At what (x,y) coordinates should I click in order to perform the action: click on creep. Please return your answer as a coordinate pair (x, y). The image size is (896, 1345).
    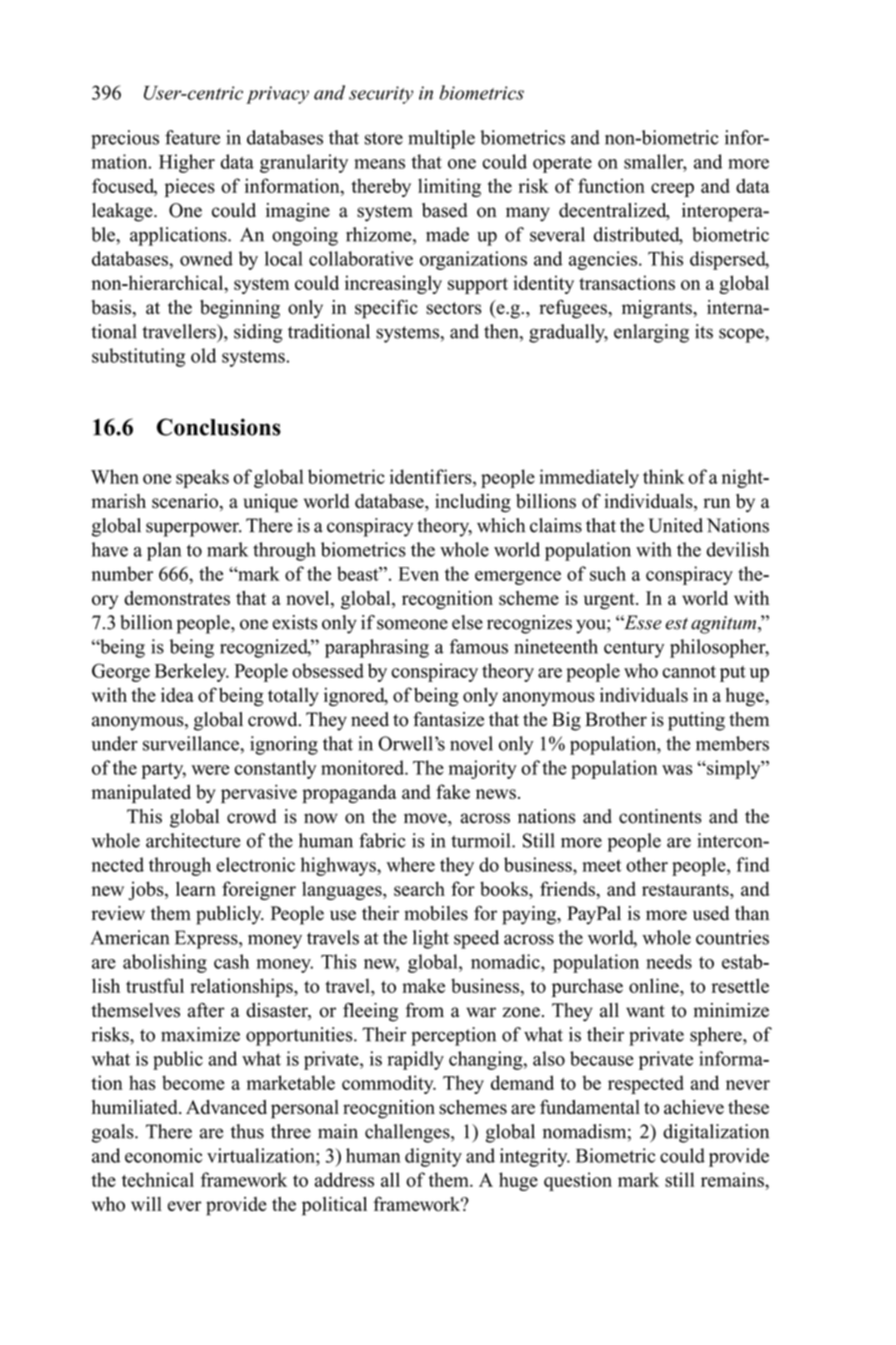
    Looking at the image, I should click on (672, 190).
